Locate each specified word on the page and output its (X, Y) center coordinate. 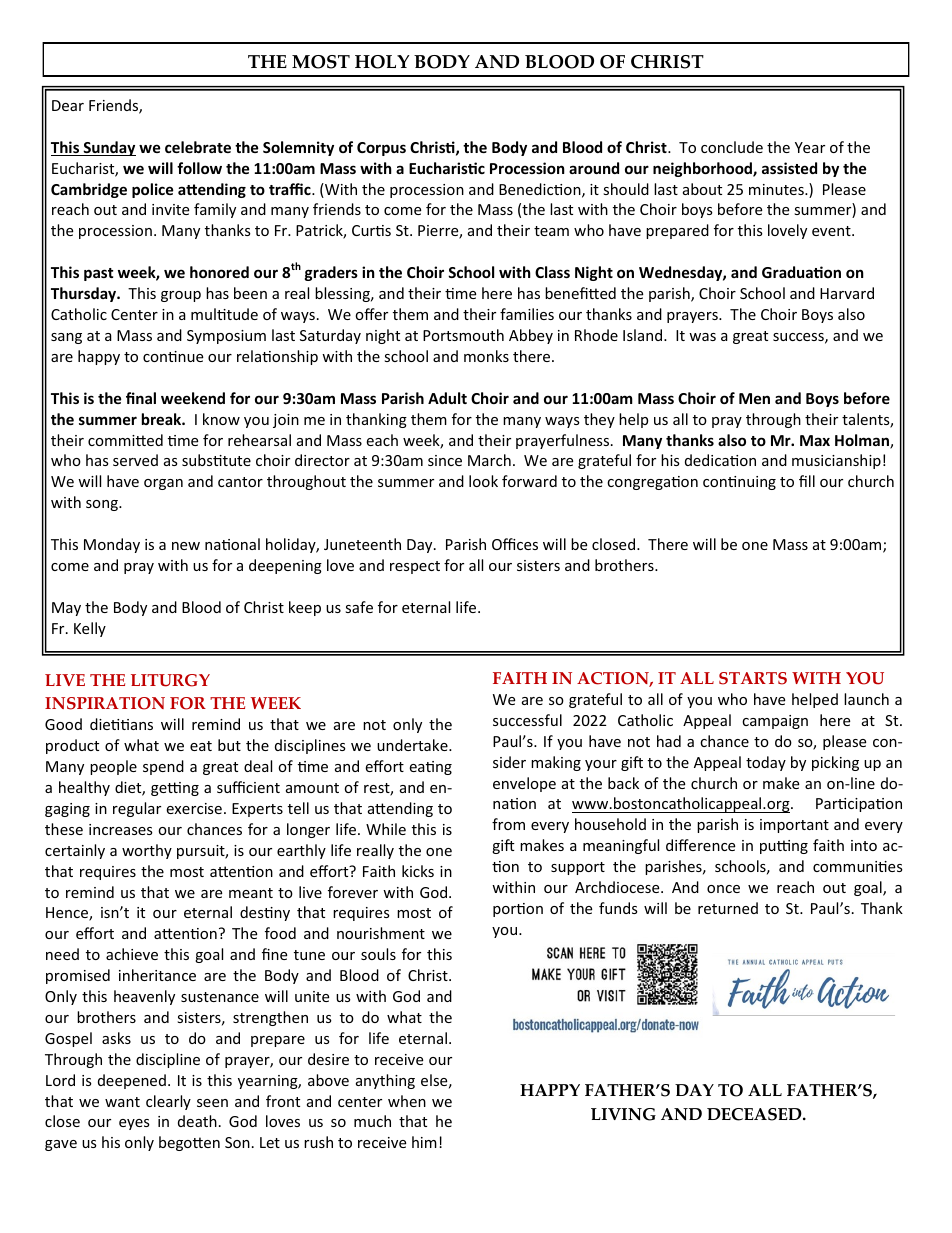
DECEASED (755, 1114)
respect (415, 567)
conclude (732, 147)
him (424, 1142)
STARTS (753, 678)
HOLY (382, 62)
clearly (168, 1102)
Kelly (90, 629)
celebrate (198, 147)
